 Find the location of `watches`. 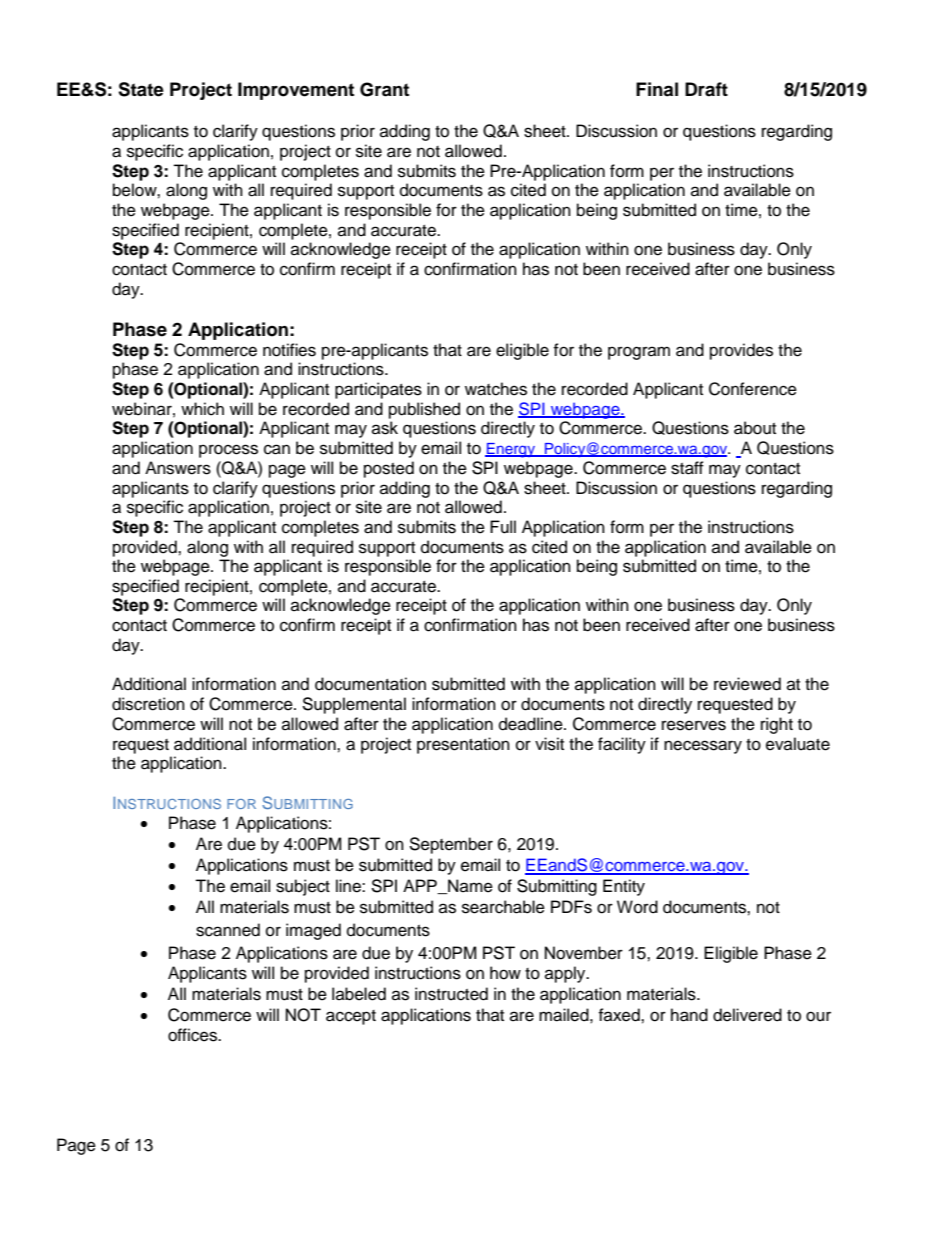

watches is located at coordinates (496, 389).
